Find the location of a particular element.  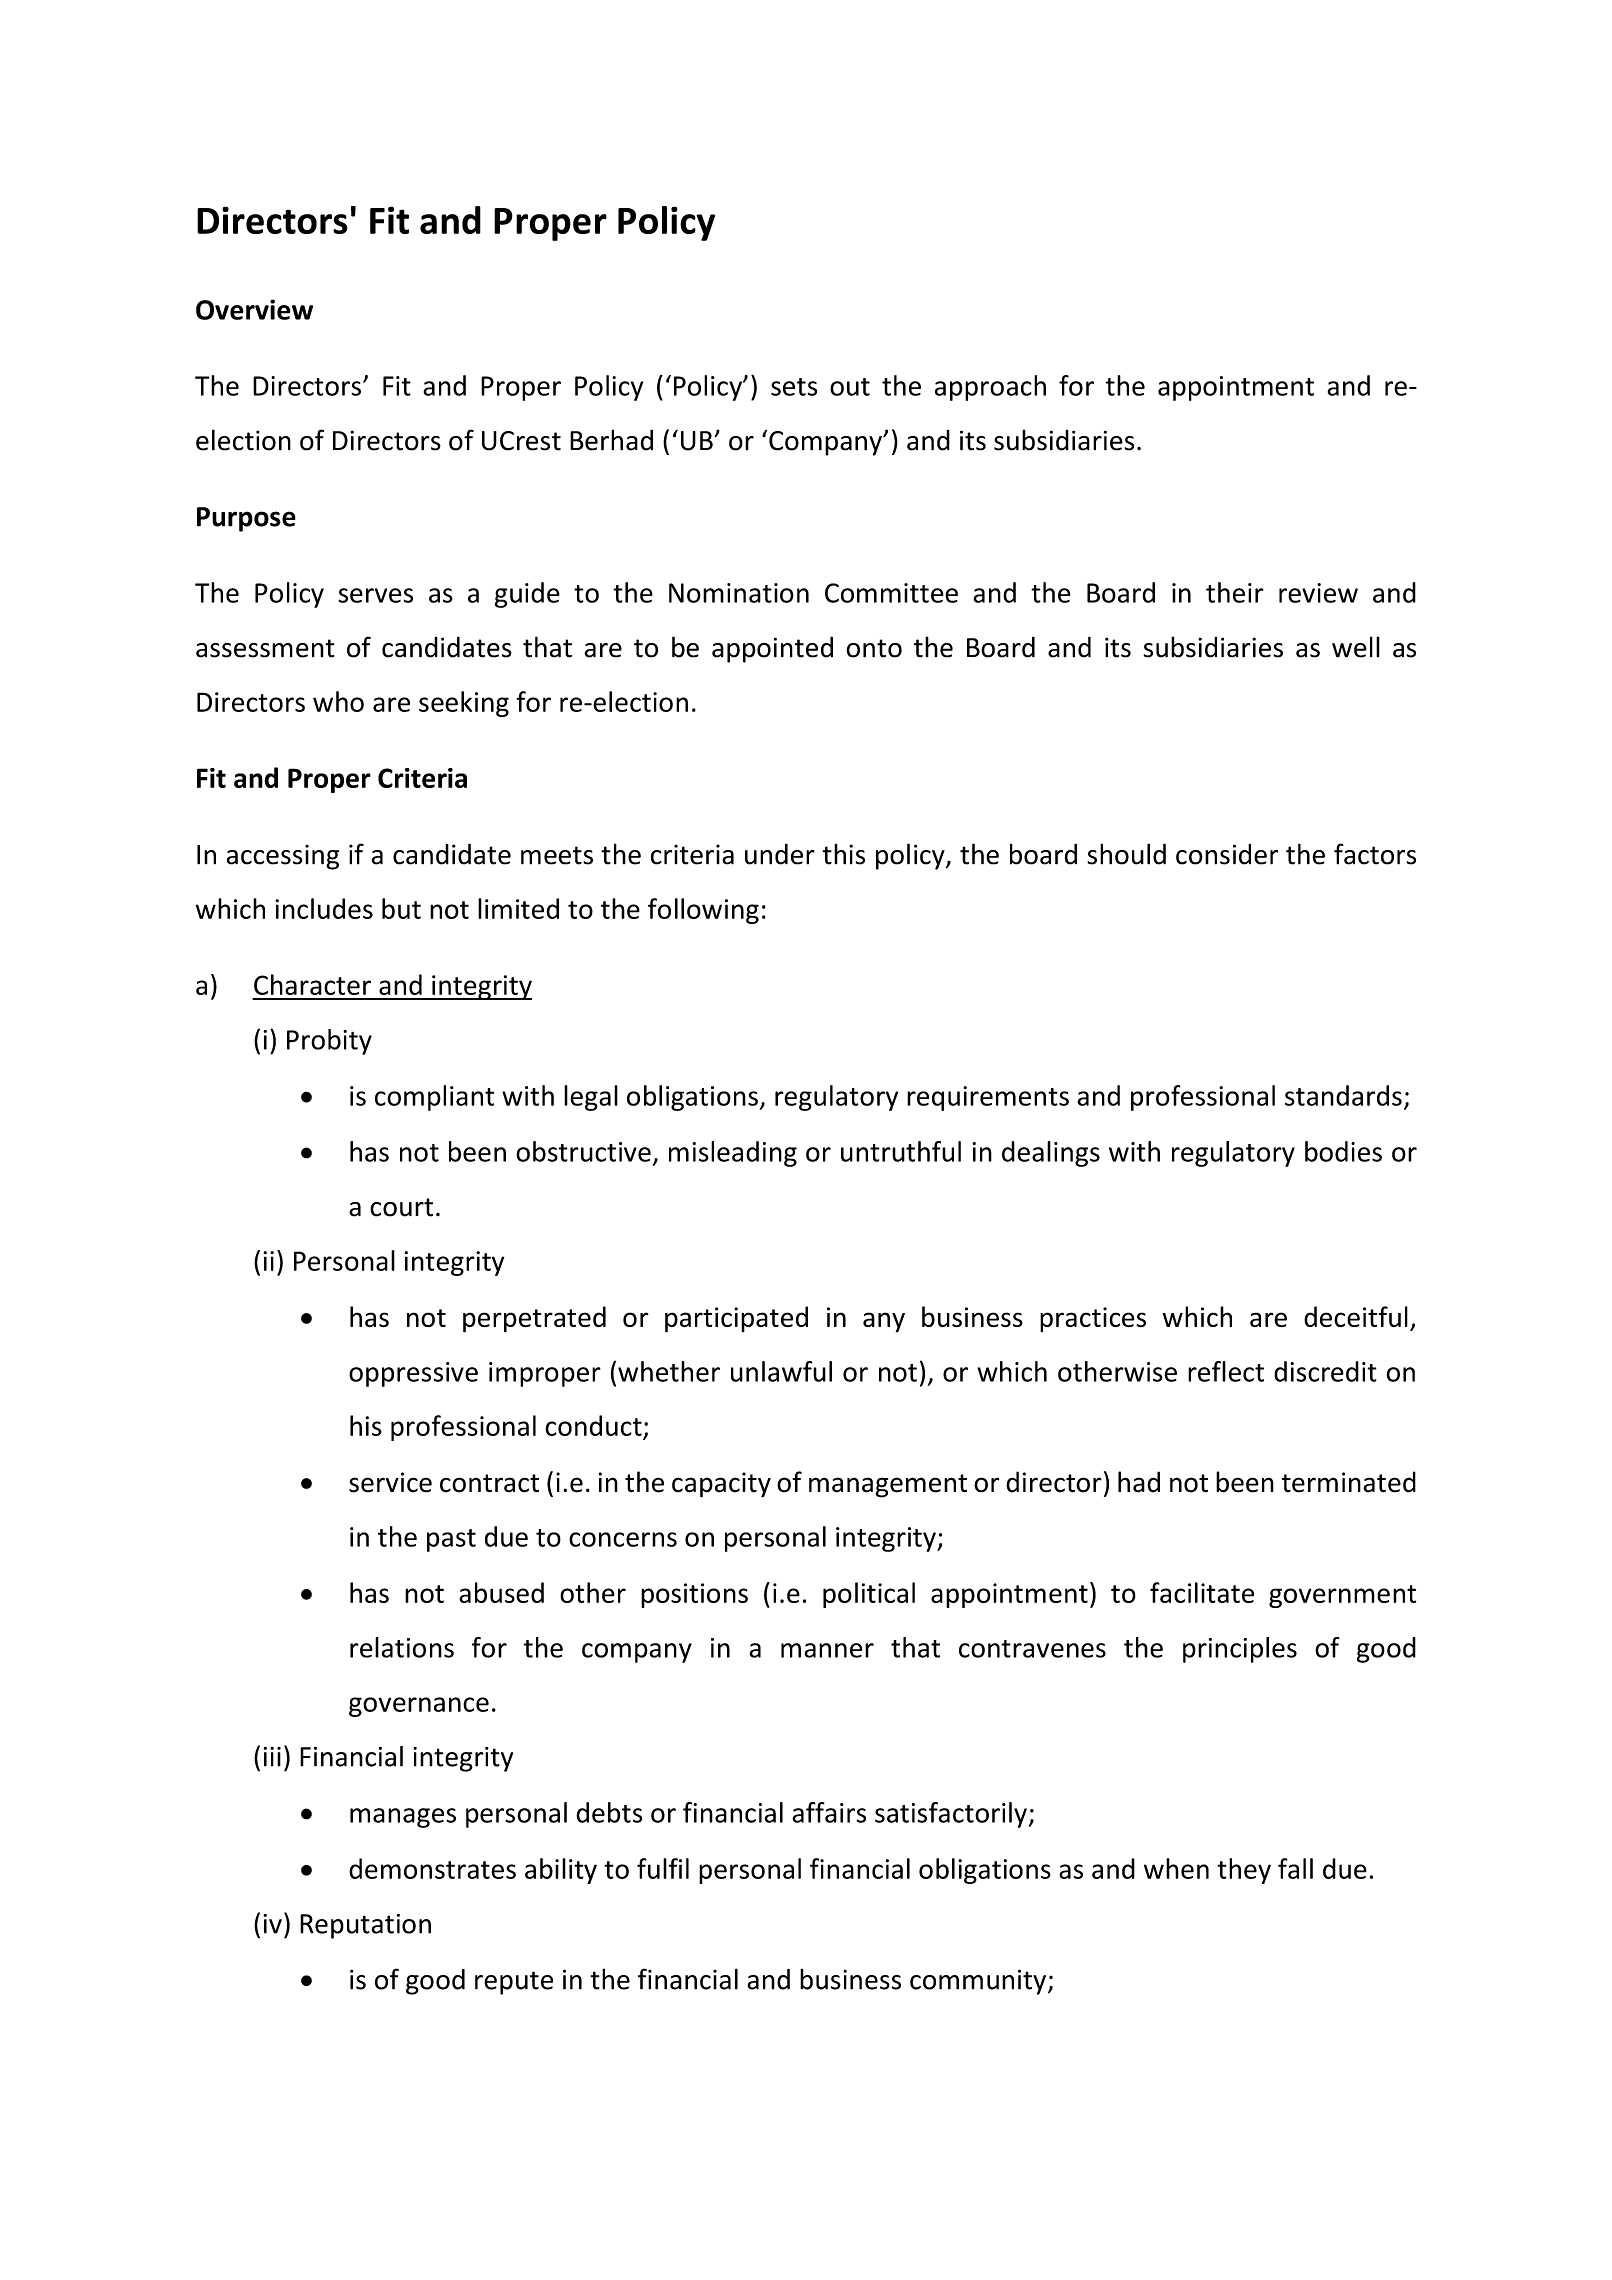

Reputation is located at coordinates (365, 1926).
